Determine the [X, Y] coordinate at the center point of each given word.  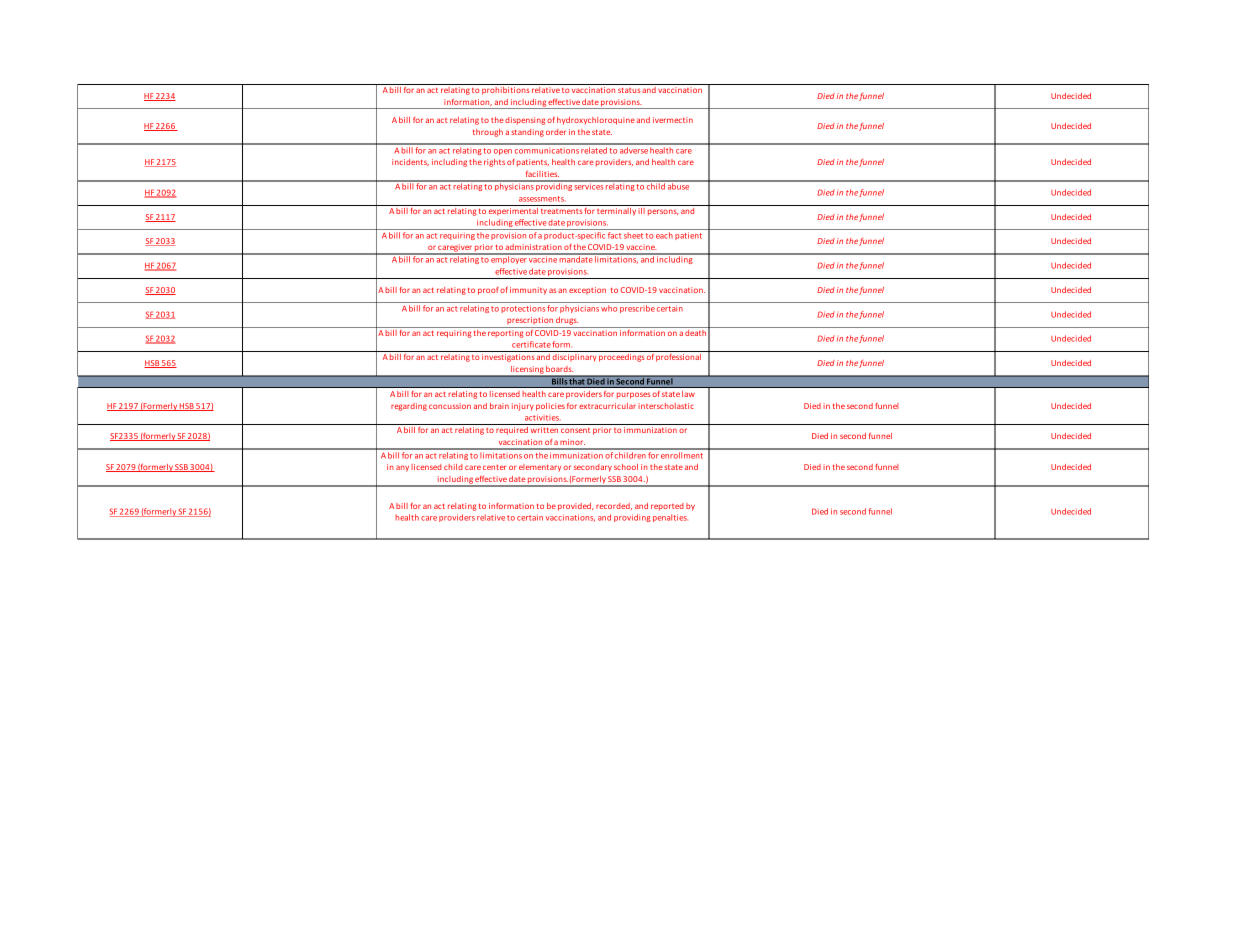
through [488, 133]
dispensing [525, 121]
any [402, 468]
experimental [513, 210]
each [664, 235]
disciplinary [575, 358]
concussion [450, 406]
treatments [561, 211]
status [629, 90]
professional [678, 358]
